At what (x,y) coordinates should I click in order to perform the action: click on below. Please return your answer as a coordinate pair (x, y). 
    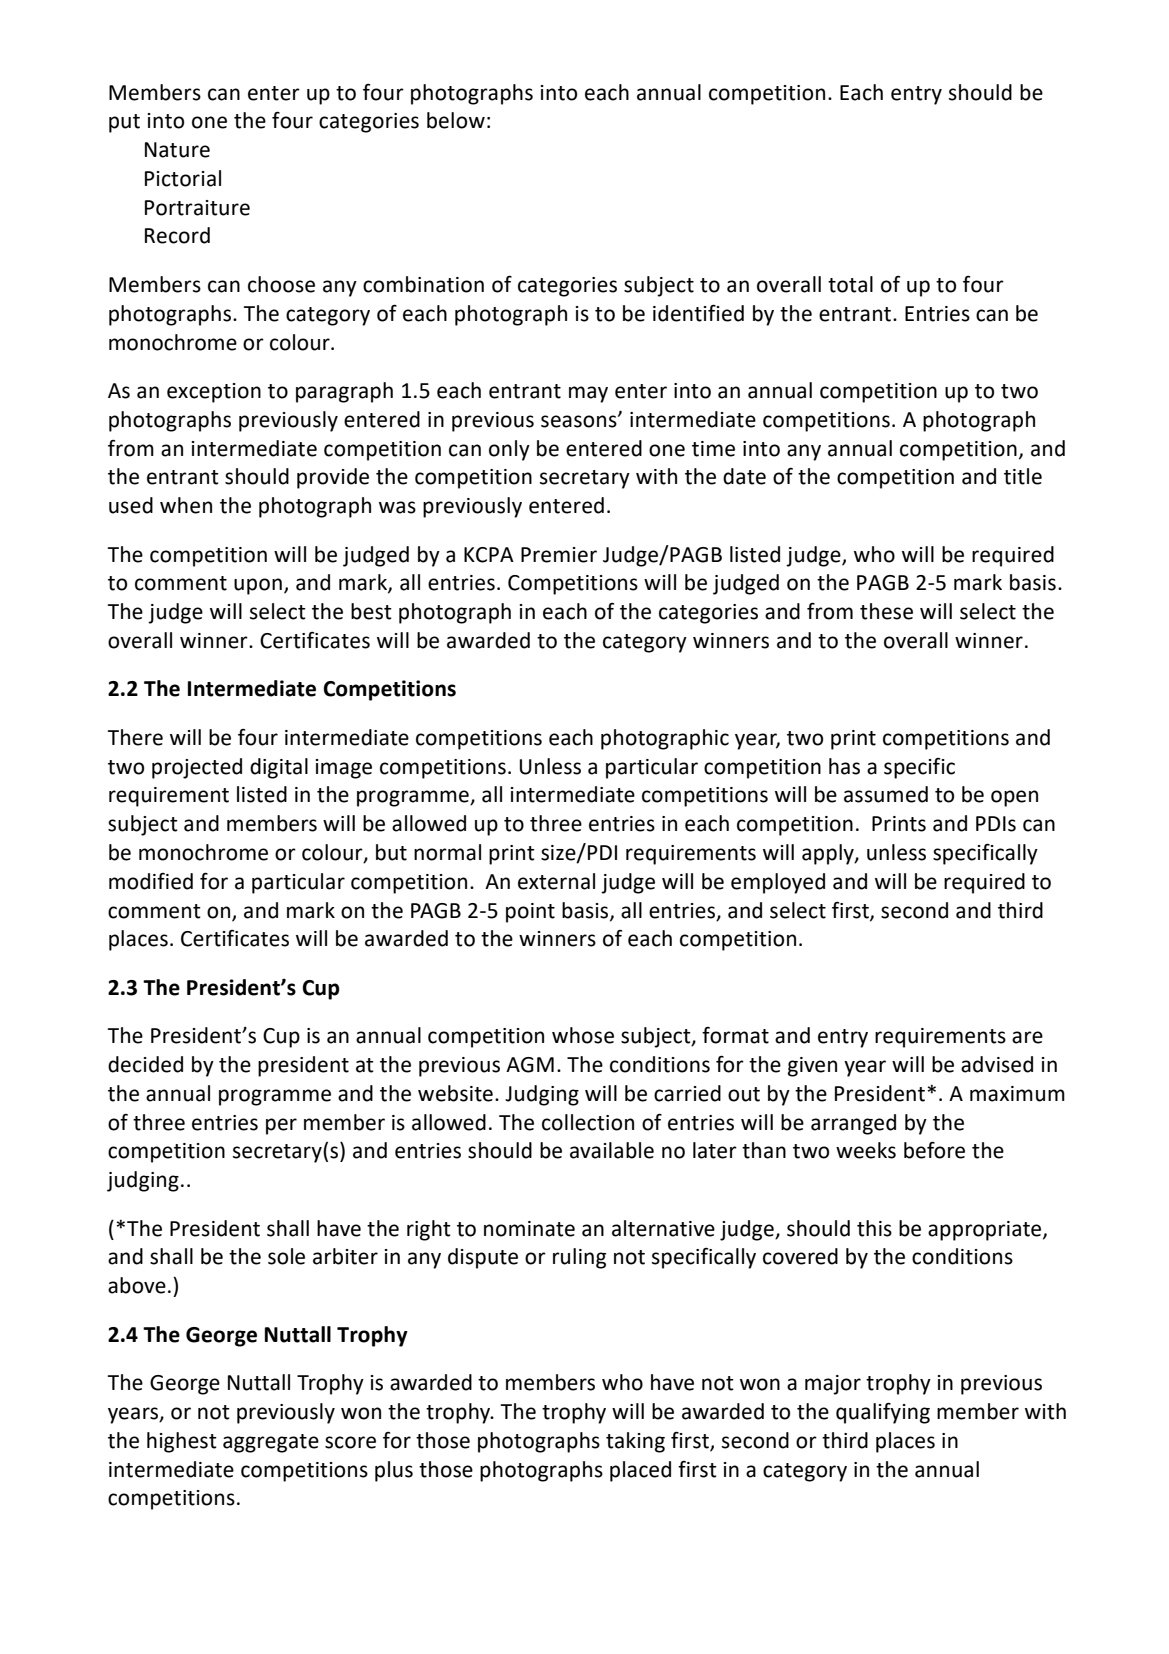
    Looking at the image, I should click on (456, 120).
